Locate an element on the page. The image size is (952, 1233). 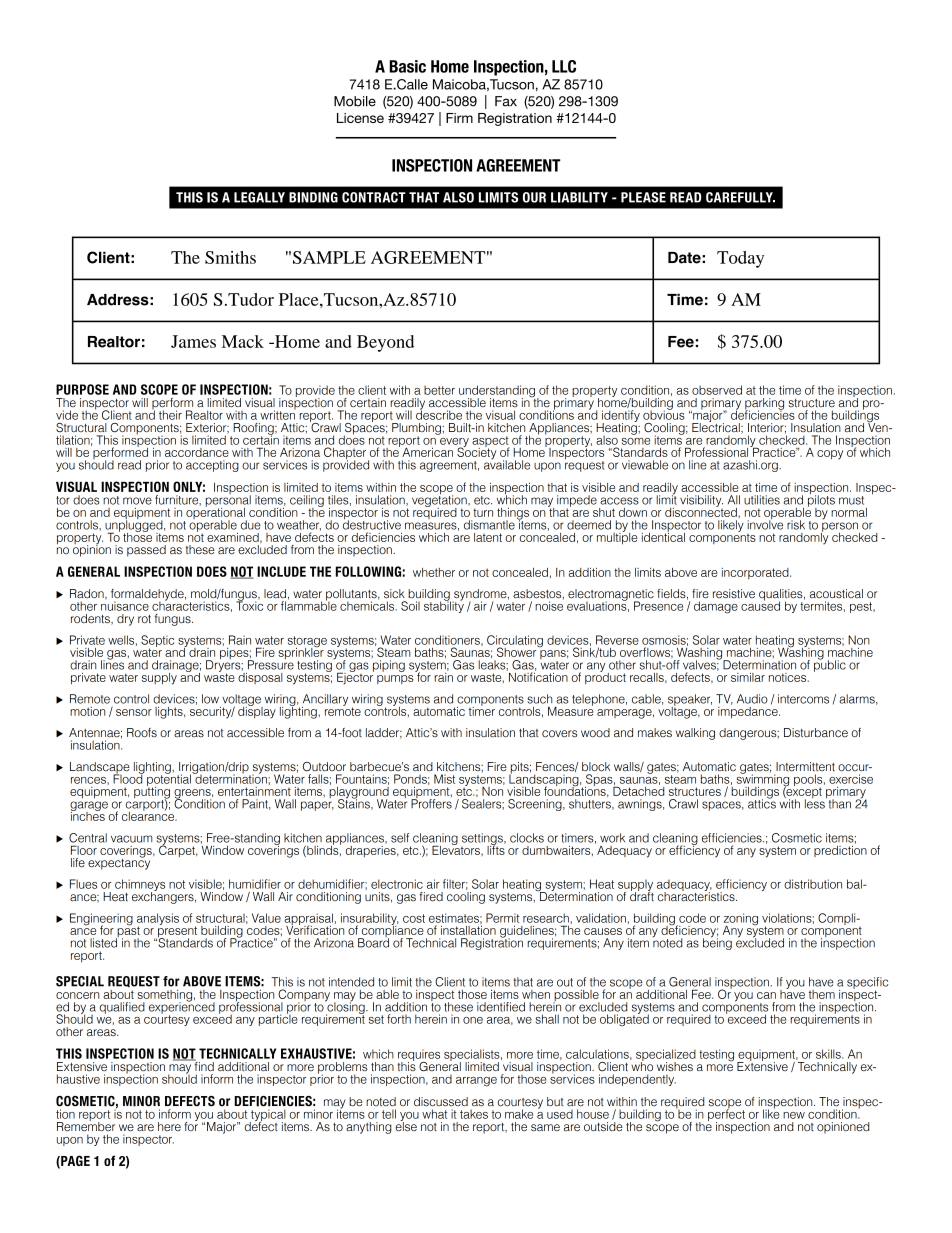
Firm is located at coordinates (459, 118).
